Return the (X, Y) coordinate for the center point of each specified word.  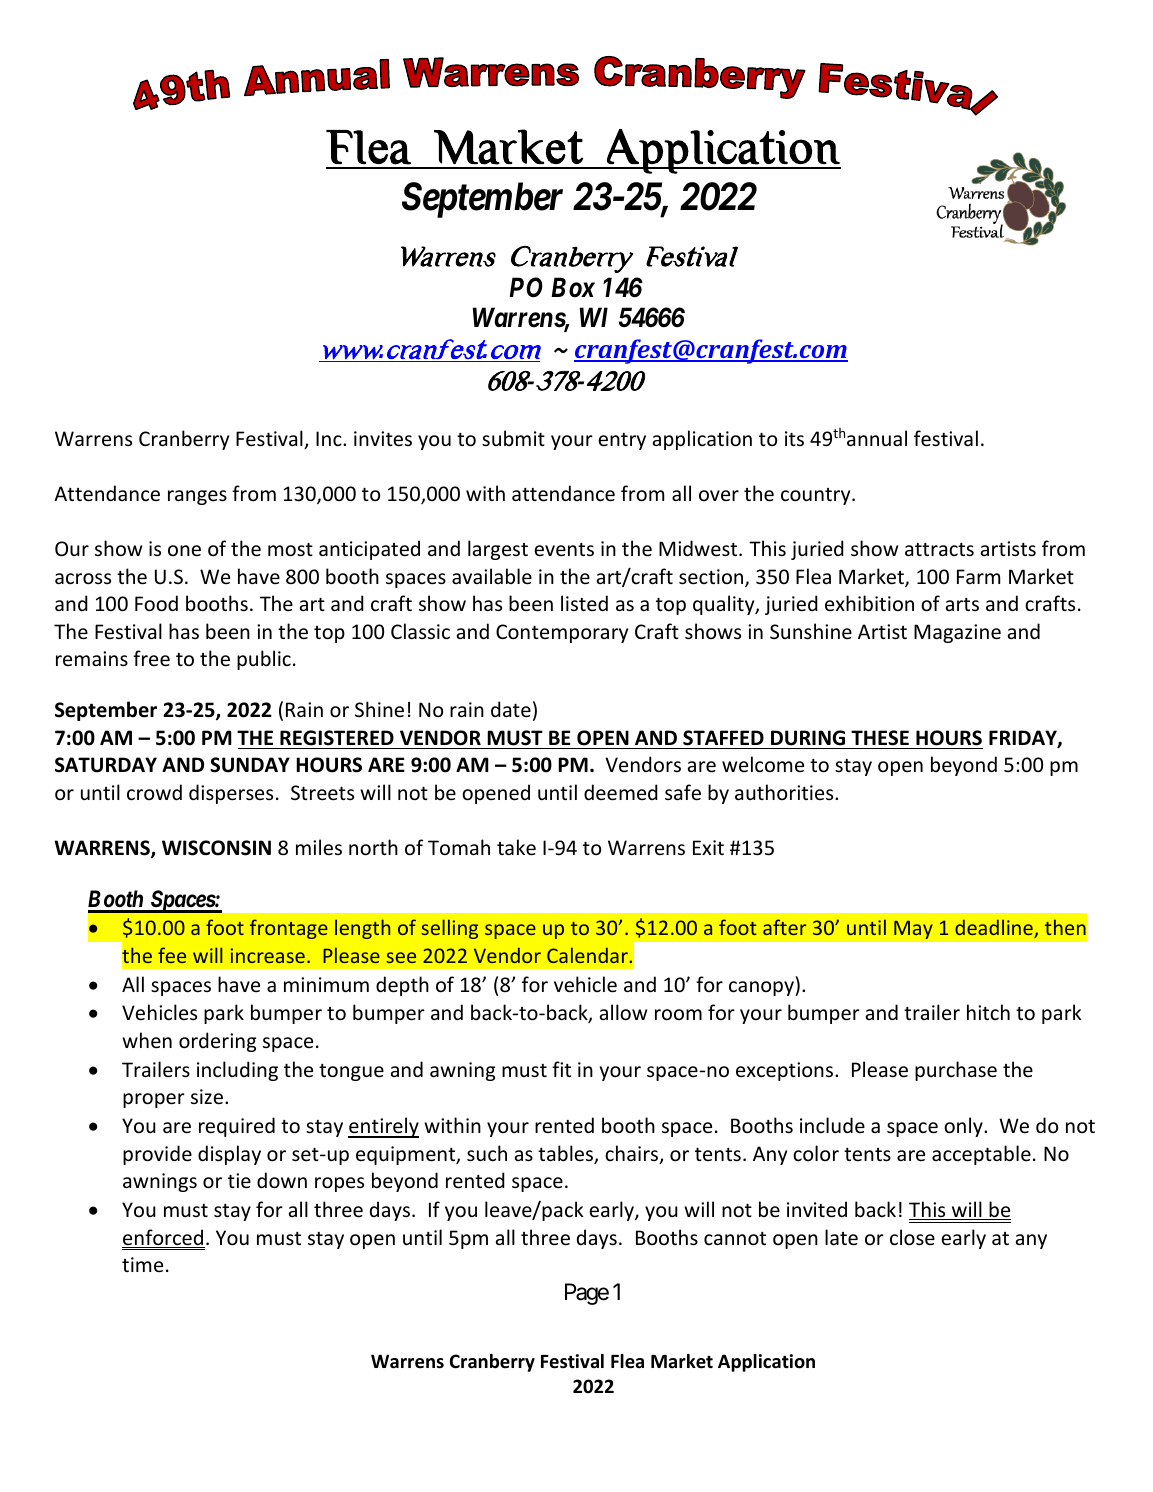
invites (383, 439)
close (912, 1237)
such (487, 1153)
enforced (163, 1238)
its (794, 438)
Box (573, 287)
